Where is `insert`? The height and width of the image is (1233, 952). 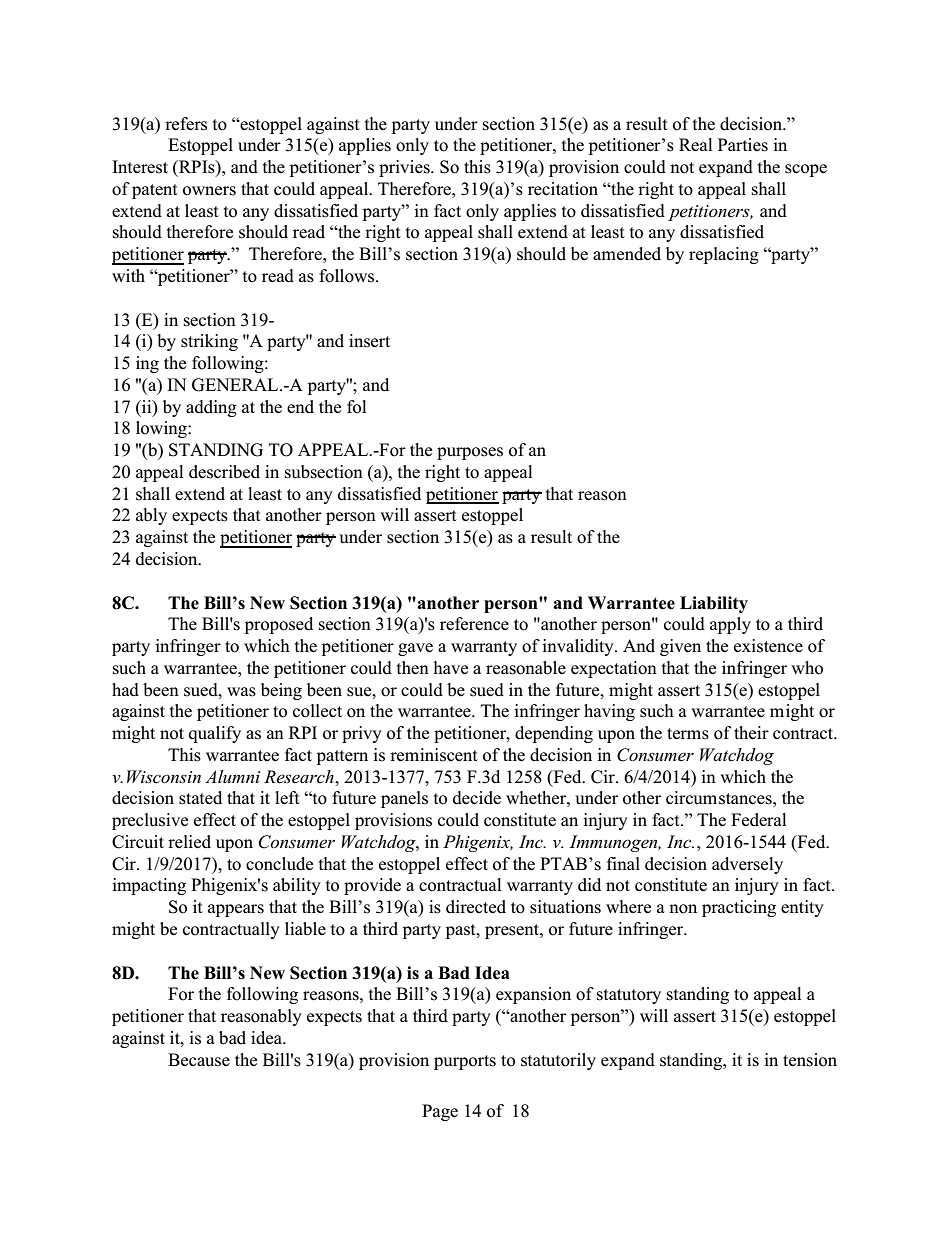
insert is located at coordinates (369, 341).
